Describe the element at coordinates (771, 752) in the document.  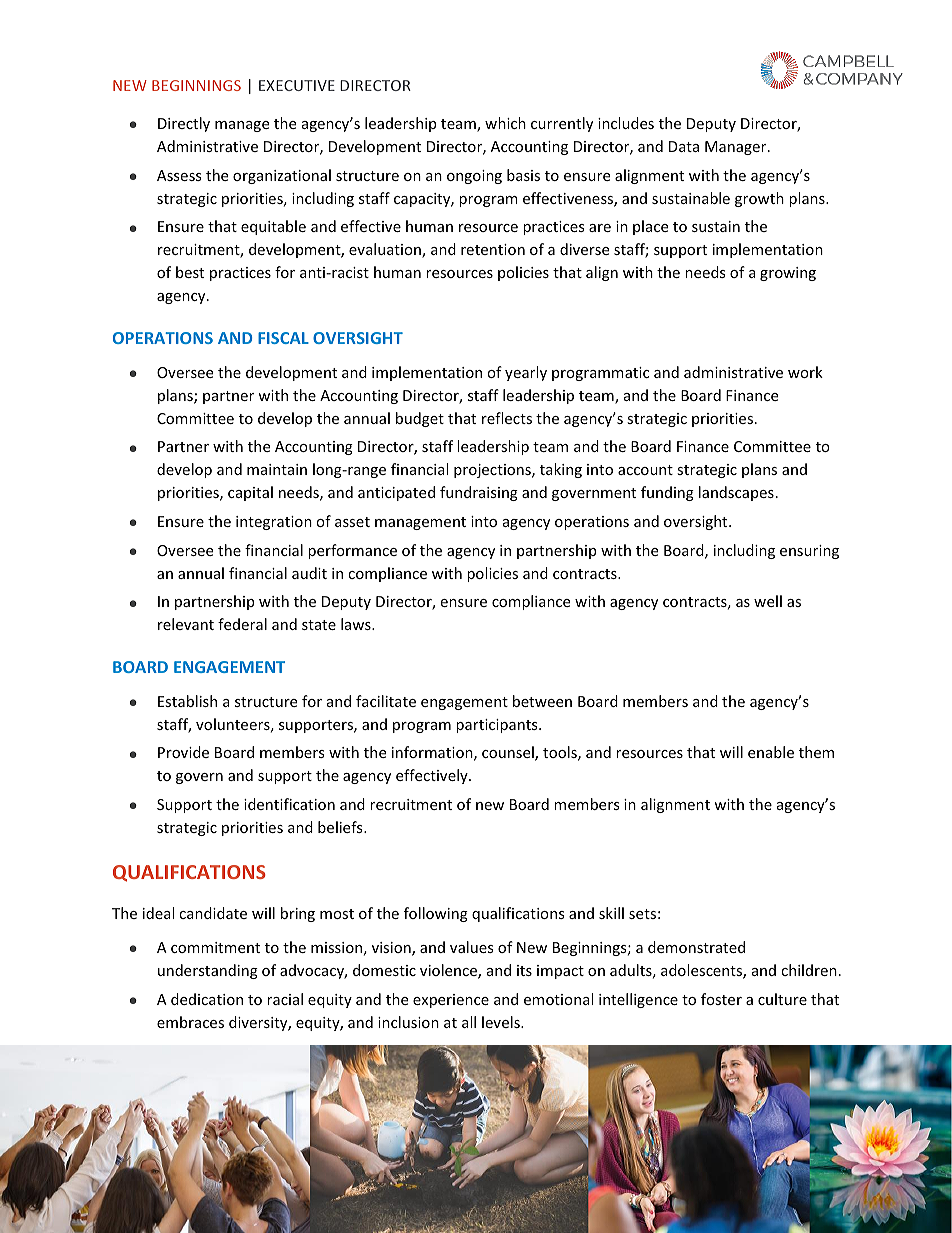
I see `enable` at that location.
